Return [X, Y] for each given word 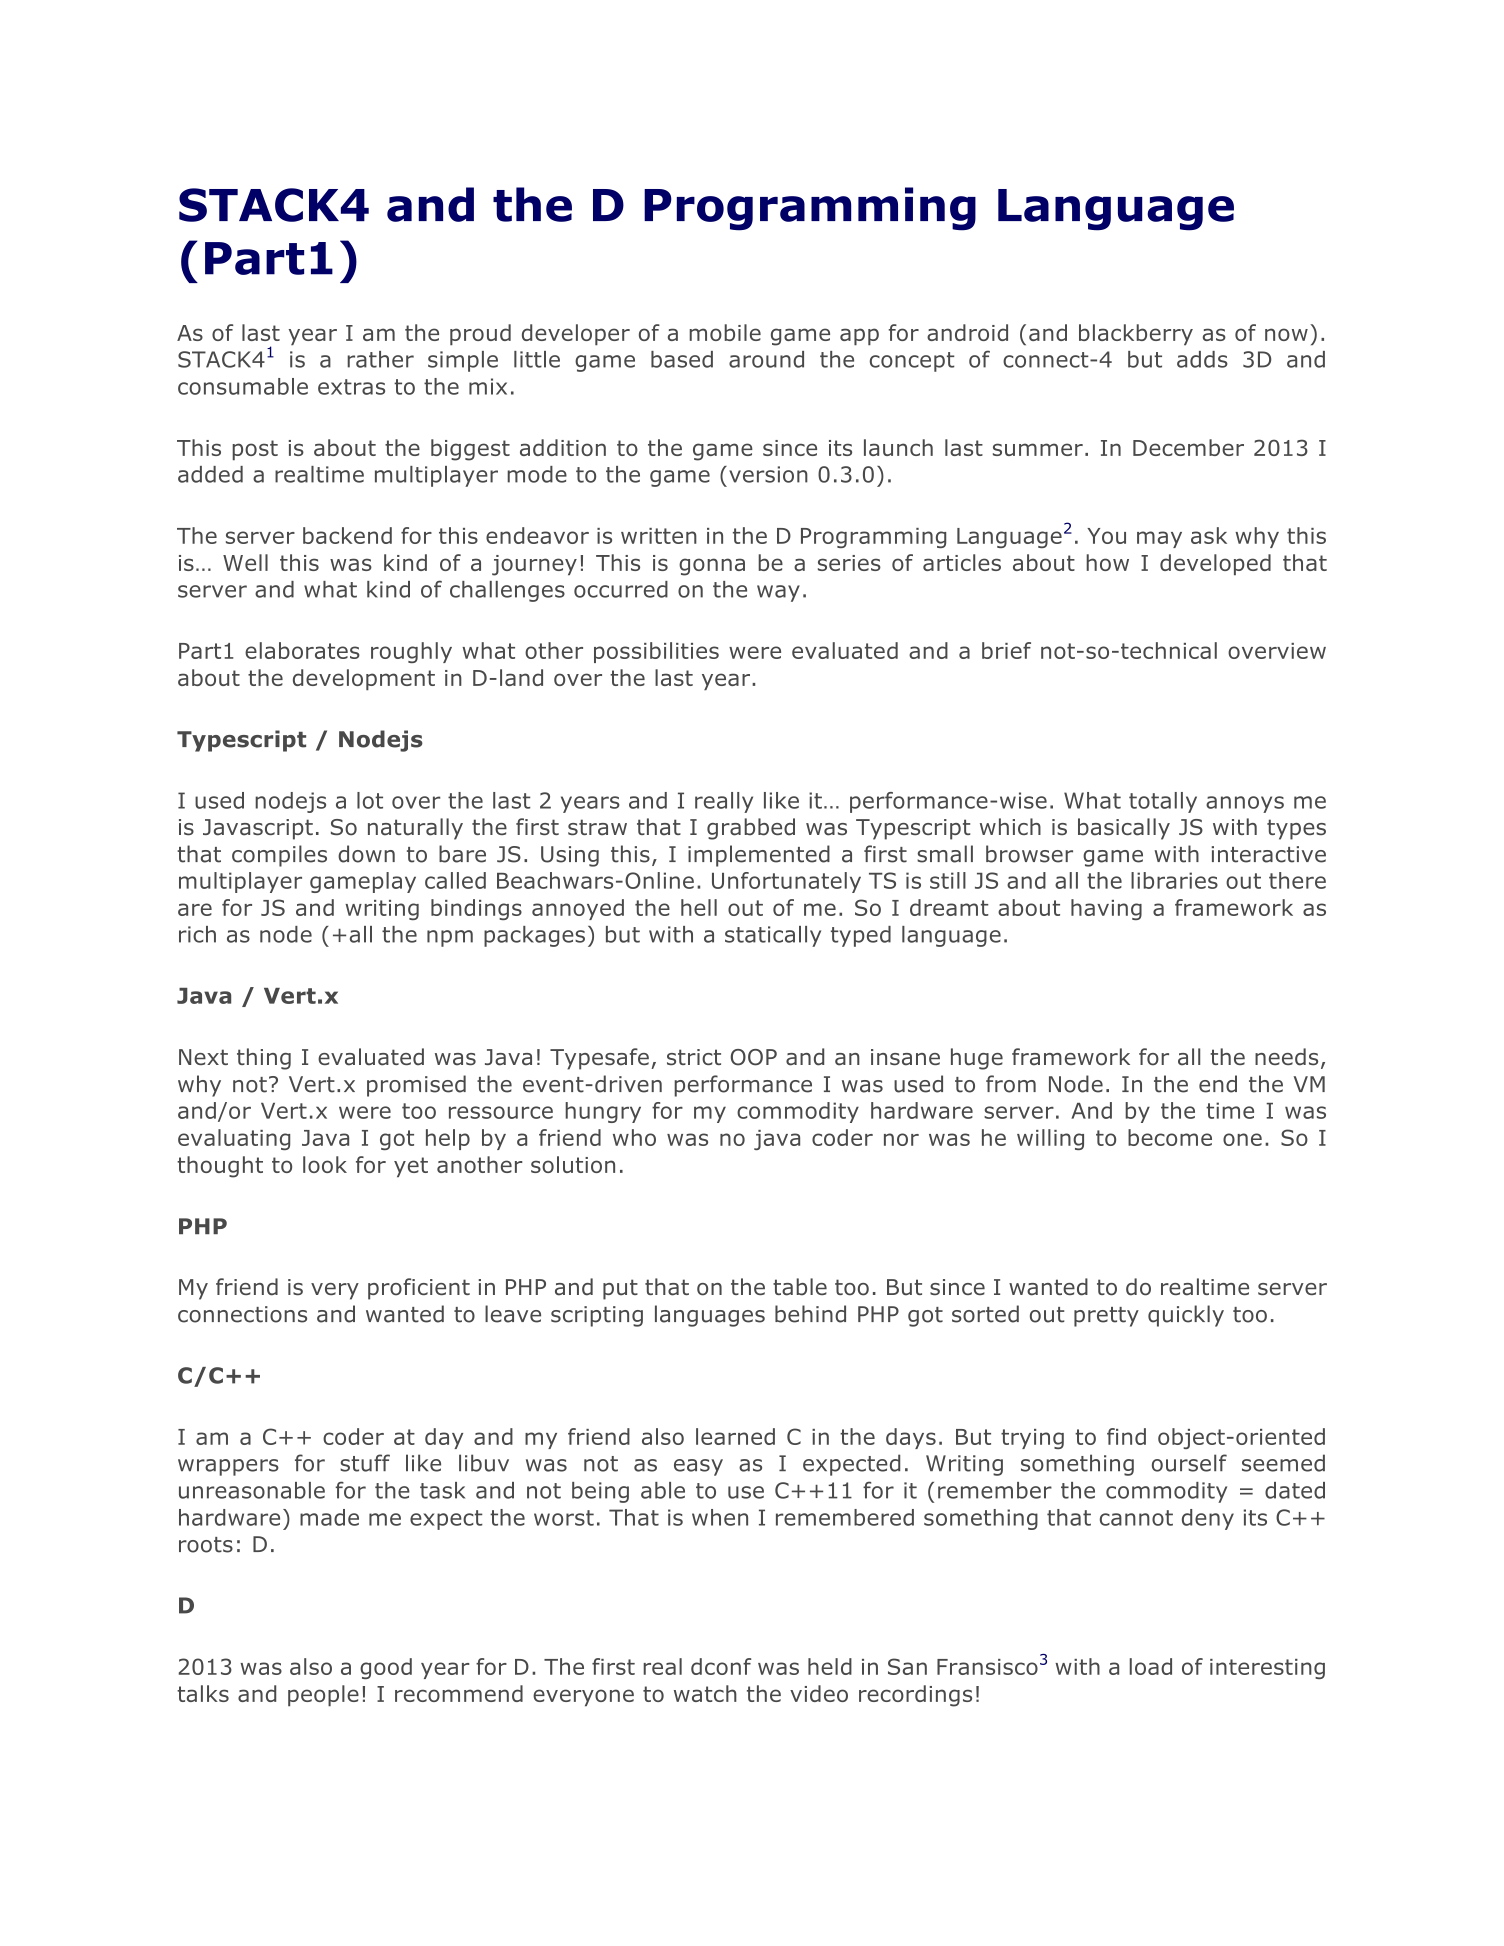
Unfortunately [786, 882]
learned [735, 1436]
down [366, 854]
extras [351, 387]
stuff [365, 1463]
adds [1202, 359]
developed [1215, 564]
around [766, 359]
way [778, 593]
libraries [1174, 880]
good [386, 1668]
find [1126, 1436]
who [634, 1137]
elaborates [302, 650]
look [325, 1164]
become [1170, 1137]
